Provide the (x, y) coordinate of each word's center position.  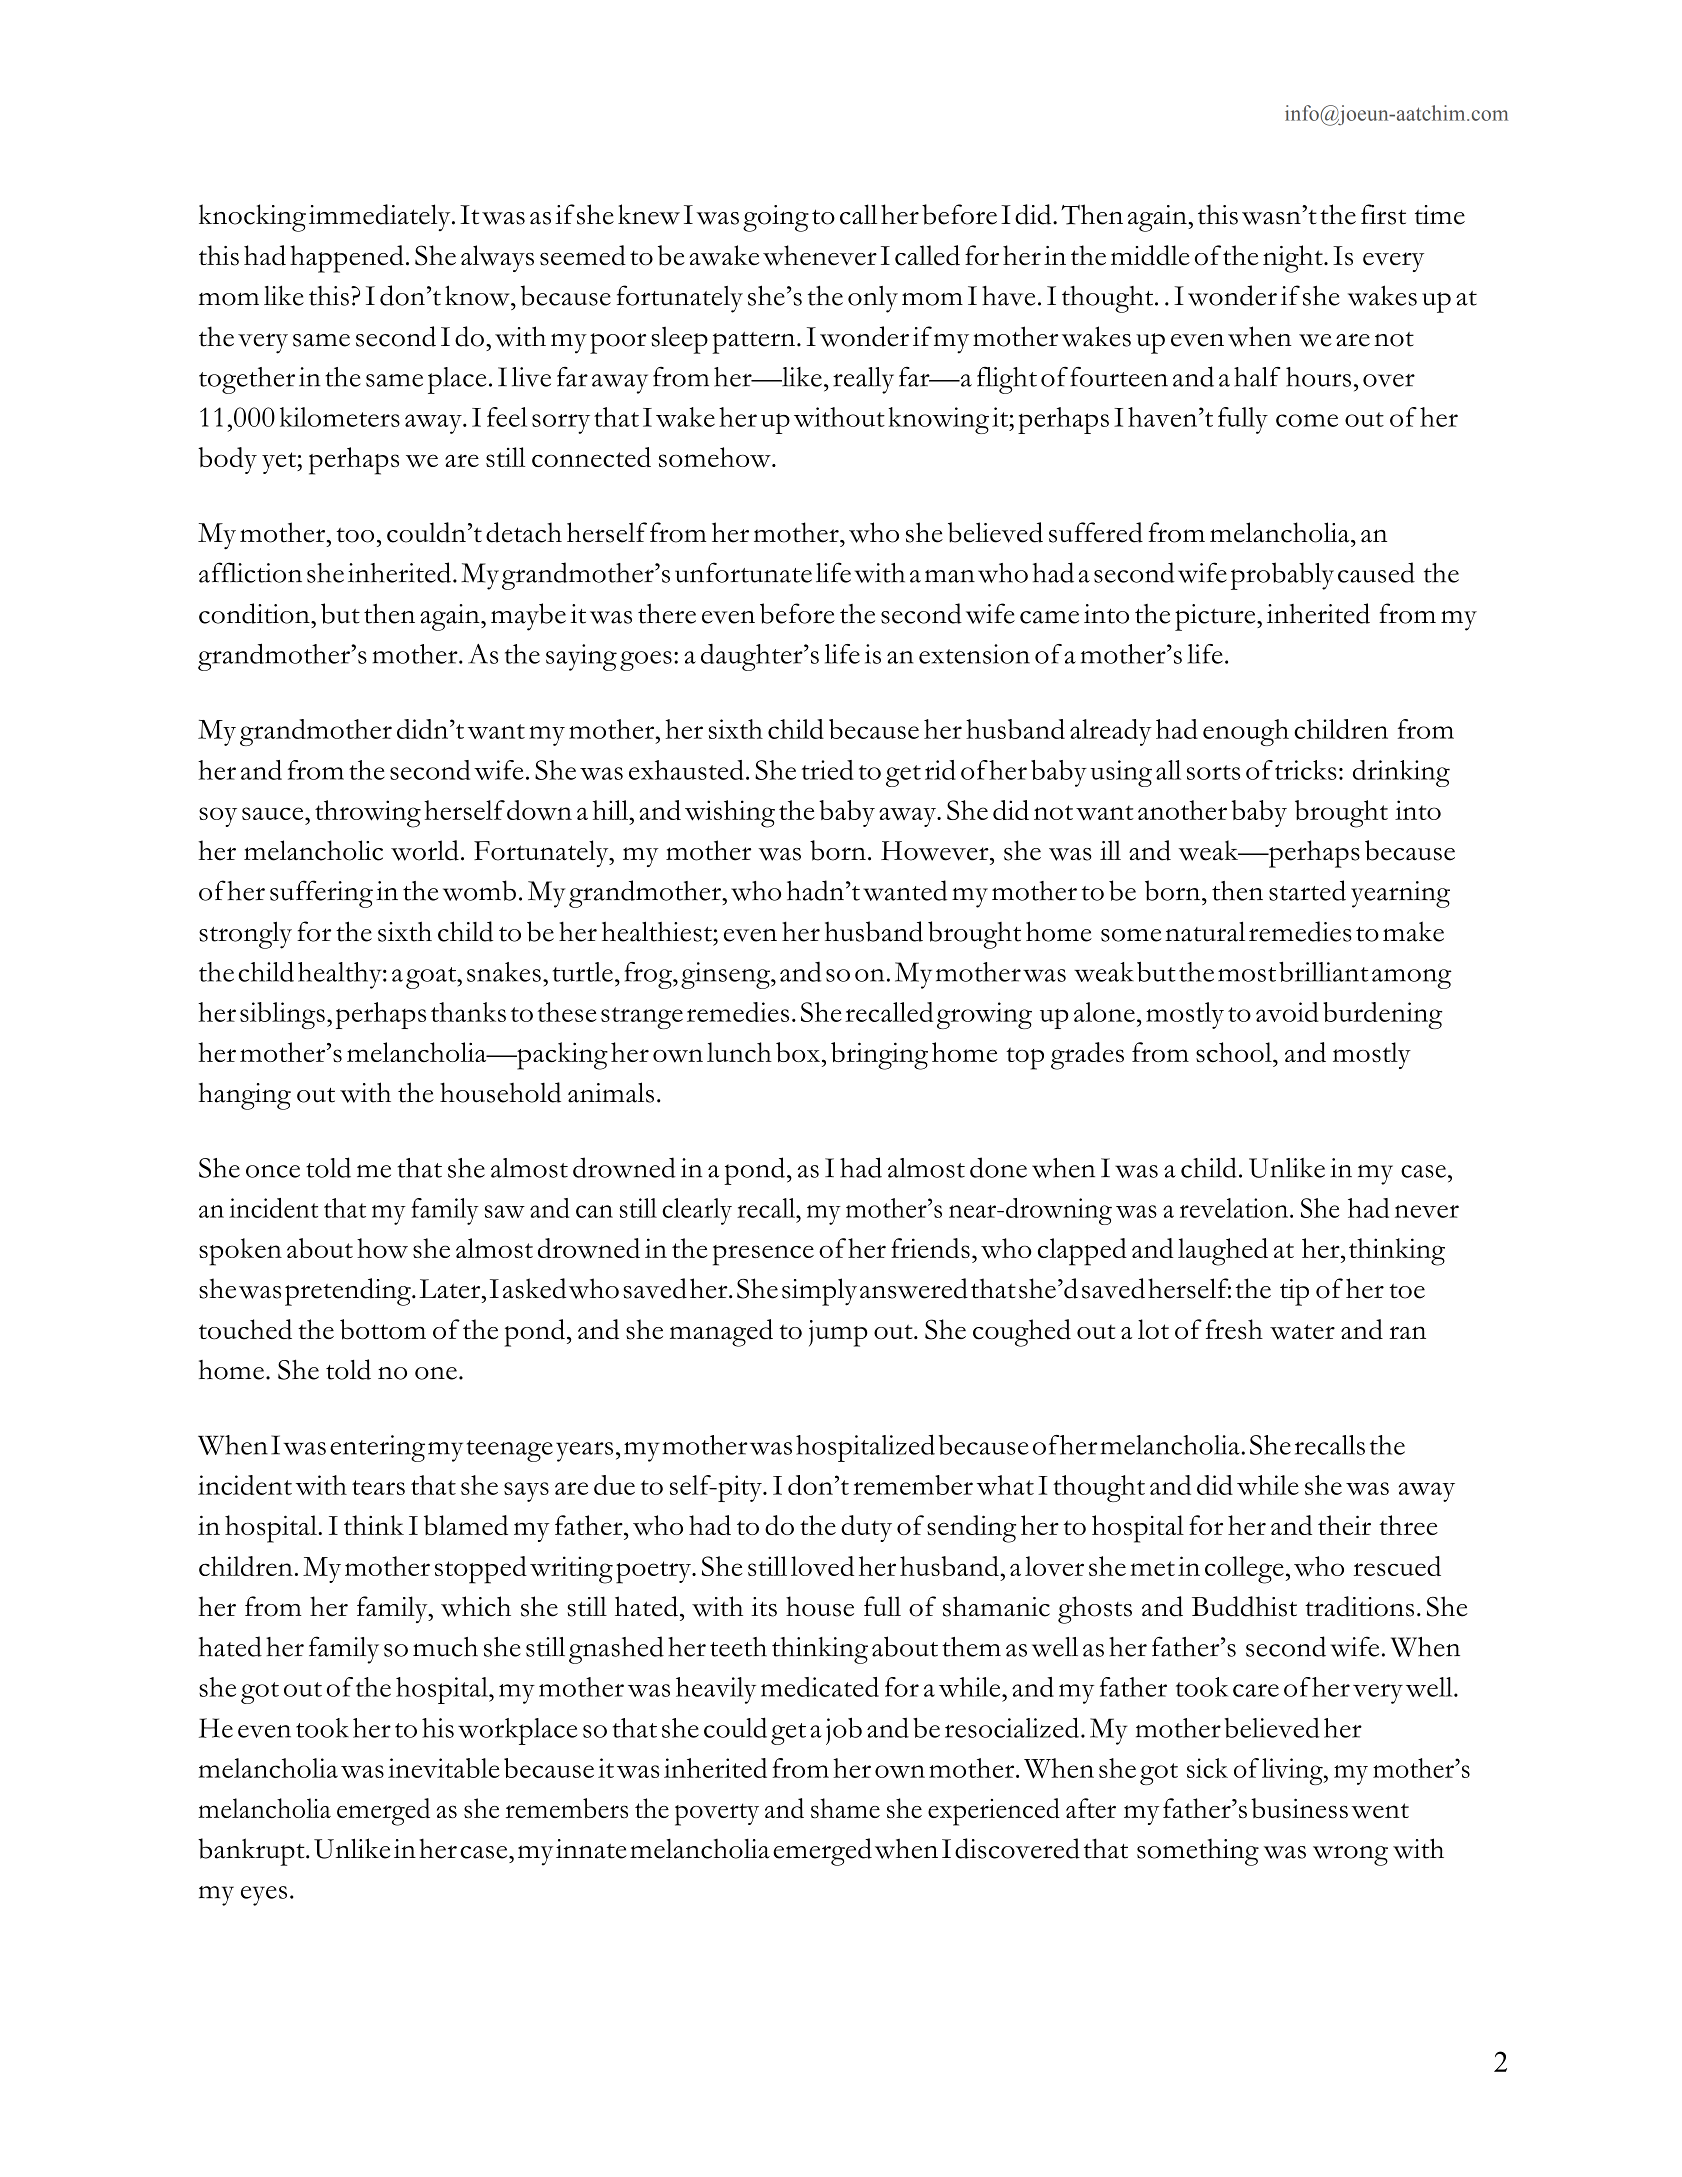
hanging (244, 1096)
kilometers (340, 417)
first (1383, 214)
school (1235, 1052)
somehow (716, 457)
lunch (739, 1052)
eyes (264, 1896)
